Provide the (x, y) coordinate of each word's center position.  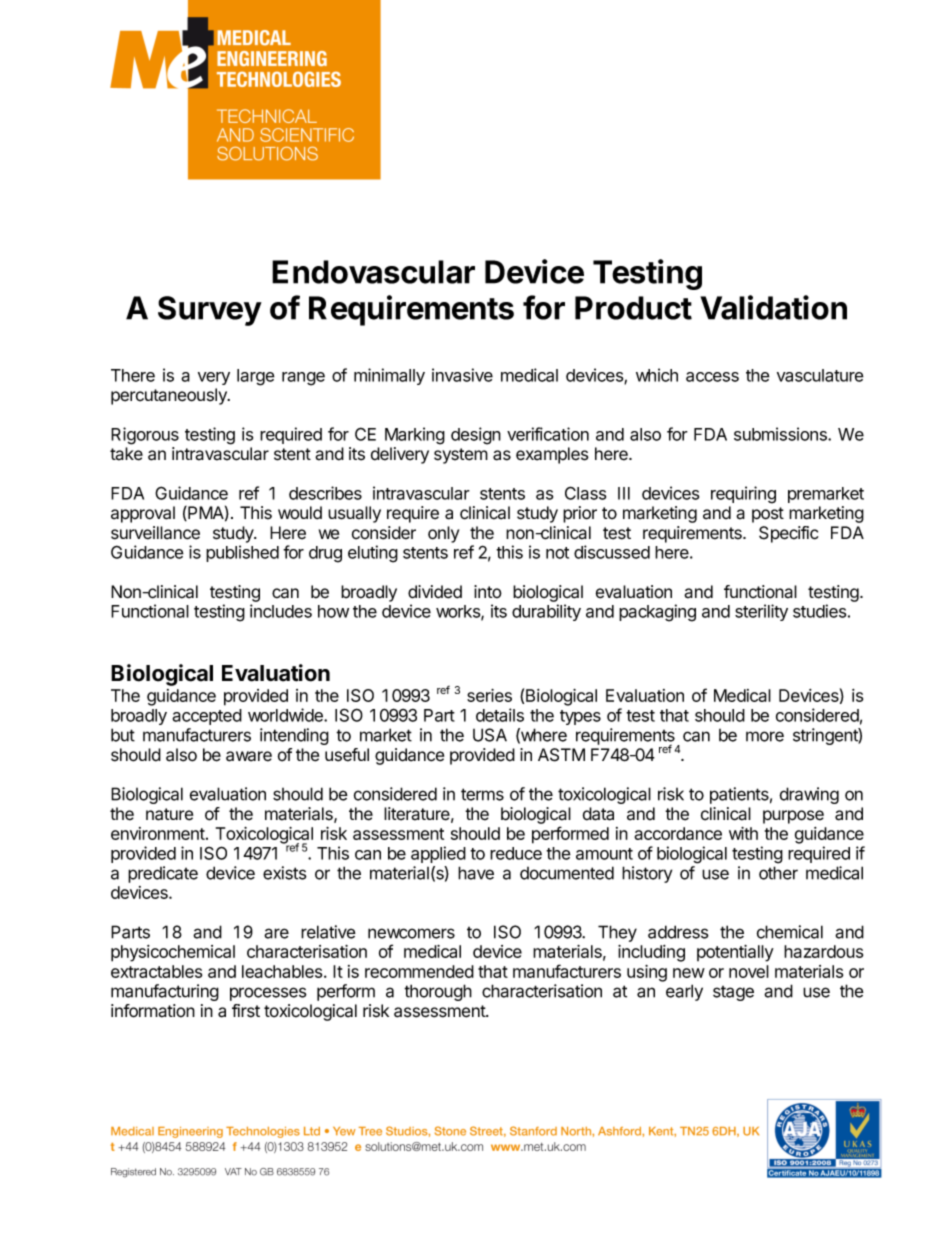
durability (546, 612)
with (743, 833)
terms (482, 794)
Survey (210, 311)
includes (281, 611)
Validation (773, 307)
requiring (743, 495)
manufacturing (165, 992)
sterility (761, 612)
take (126, 454)
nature (169, 814)
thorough (438, 992)
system (461, 456)
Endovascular (373, 272)
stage (733, 993)
